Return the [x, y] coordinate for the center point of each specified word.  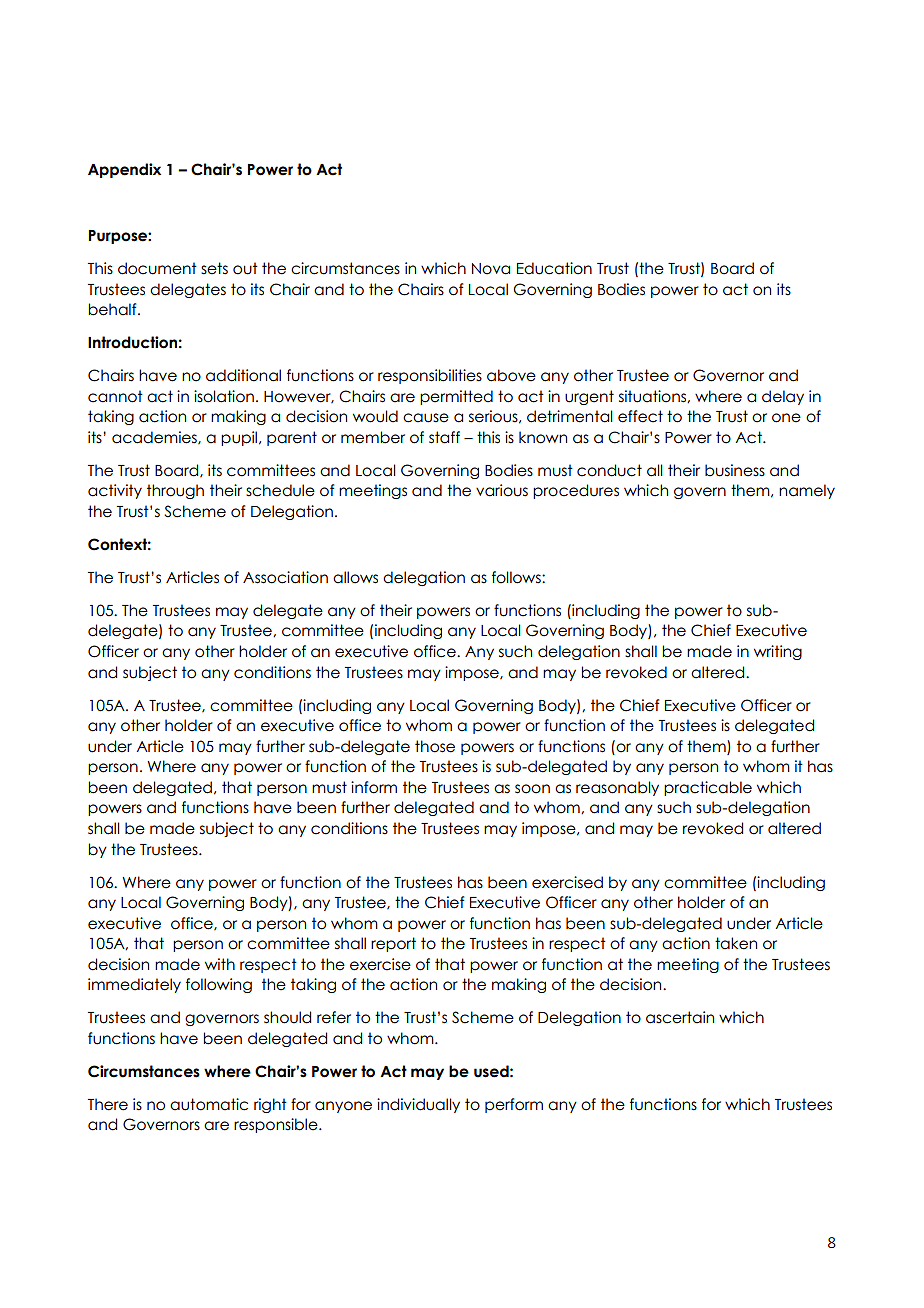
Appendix [124, 170]
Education [554, 268]
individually [418, 1105]
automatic [209, 1104]
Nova [491, 269]
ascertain [680, 1017]
